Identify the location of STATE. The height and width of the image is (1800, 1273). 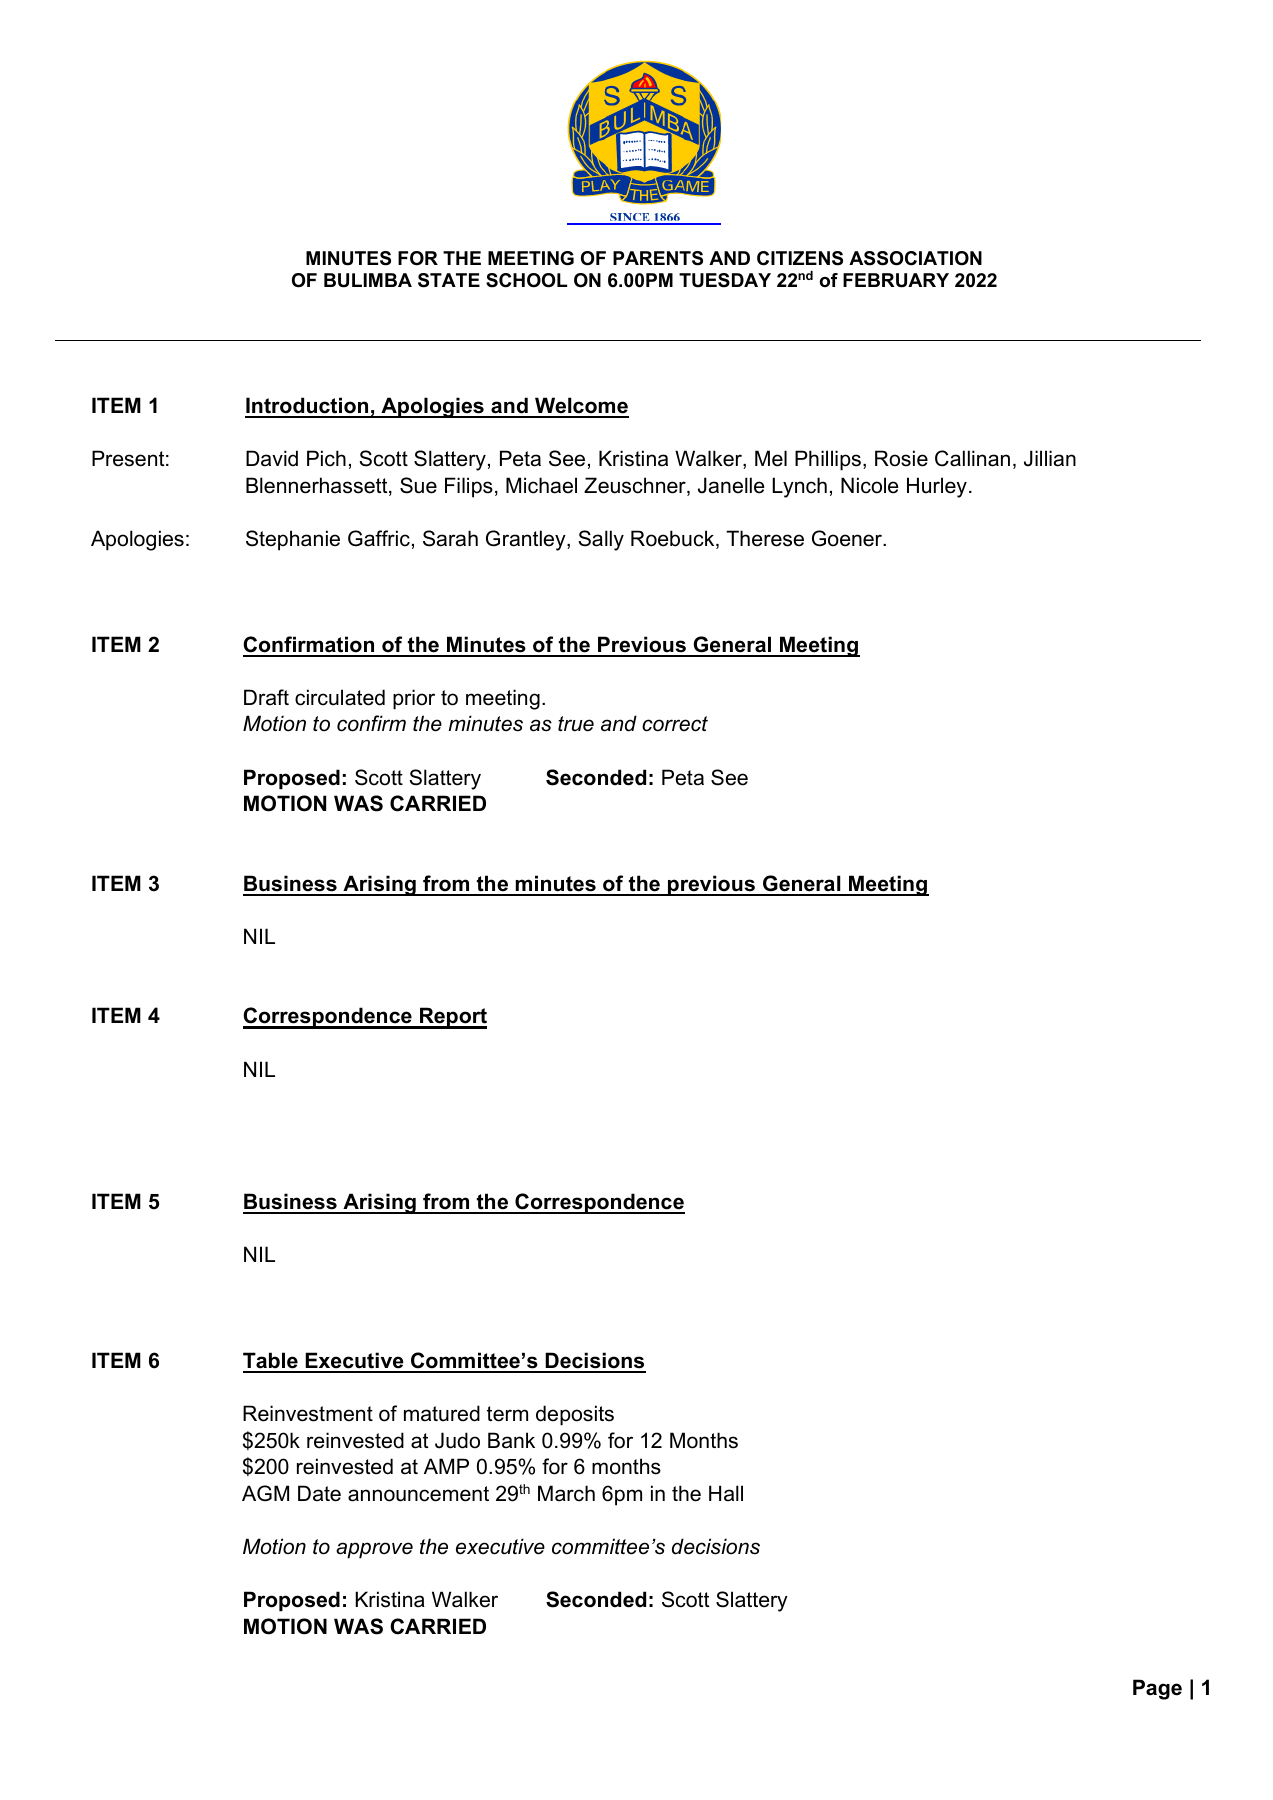
(449, 280).
